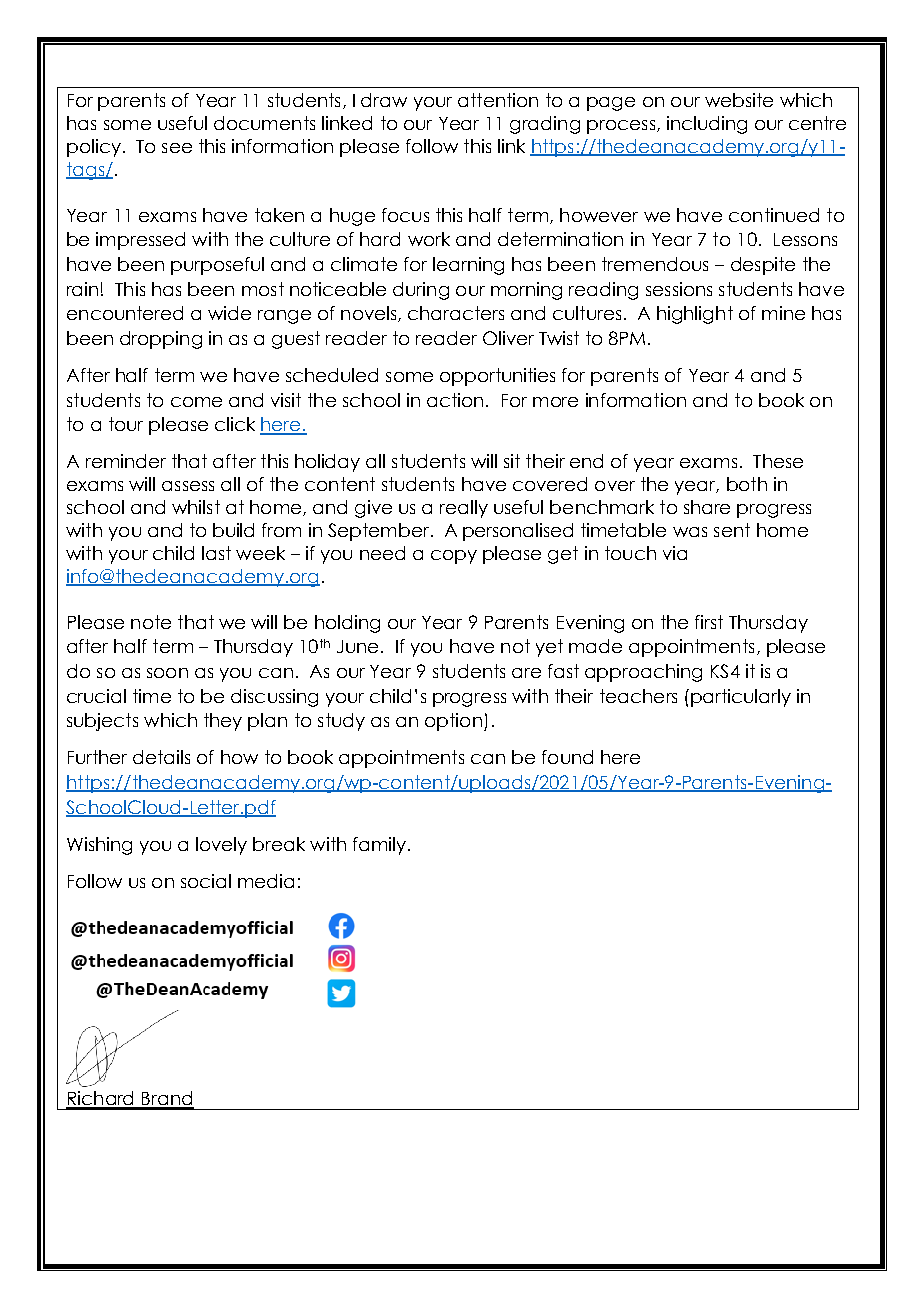 This image has height=1308, width=924. Describe the element at coordinates (567, 757) in the image. I see `found` at that location.
